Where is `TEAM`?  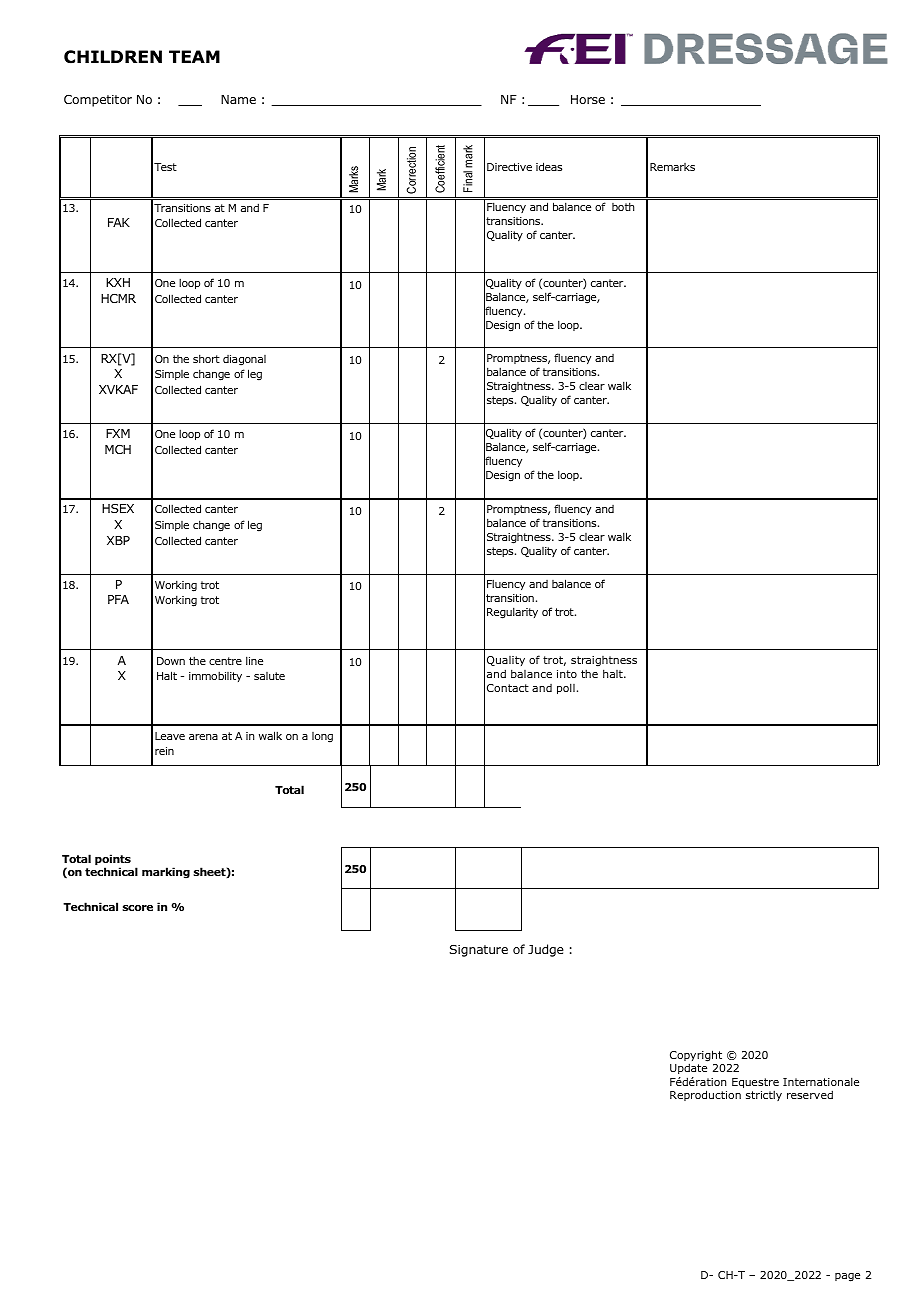 TEAM is located at coordinates (194, 56).
